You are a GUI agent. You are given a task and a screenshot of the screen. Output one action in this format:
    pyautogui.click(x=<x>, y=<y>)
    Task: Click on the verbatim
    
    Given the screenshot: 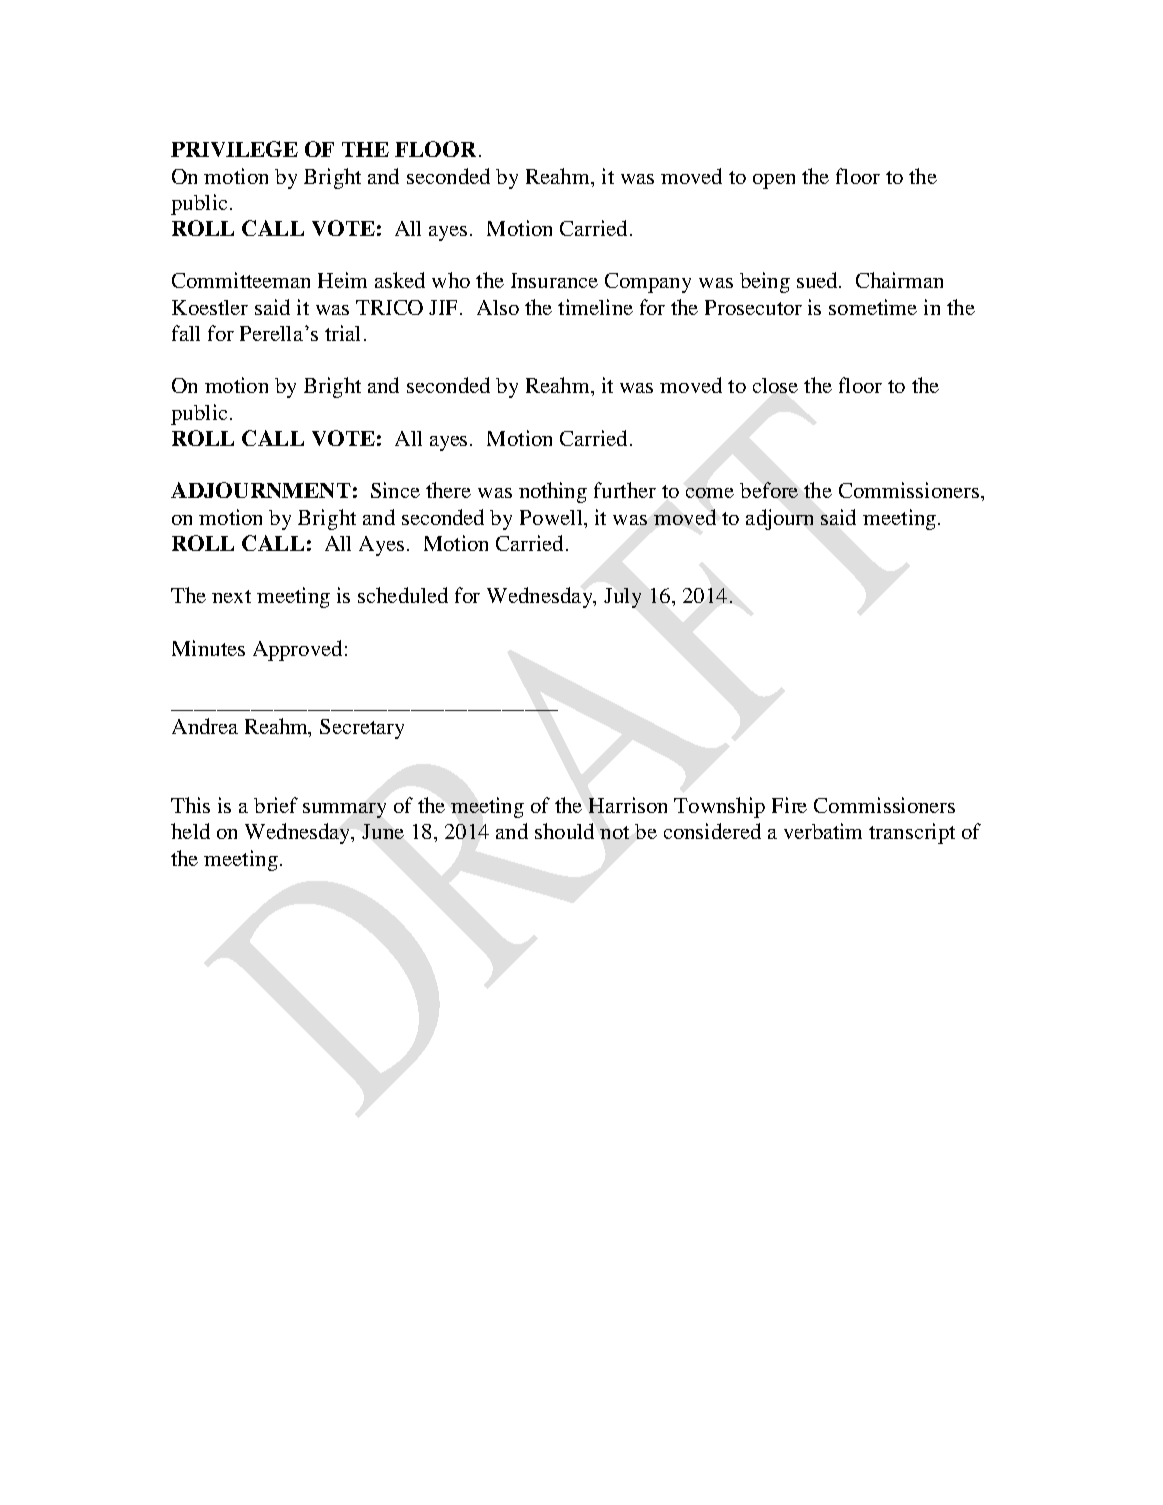 What is the action you would take?
    pyautogui.click(x=823, y=831)
